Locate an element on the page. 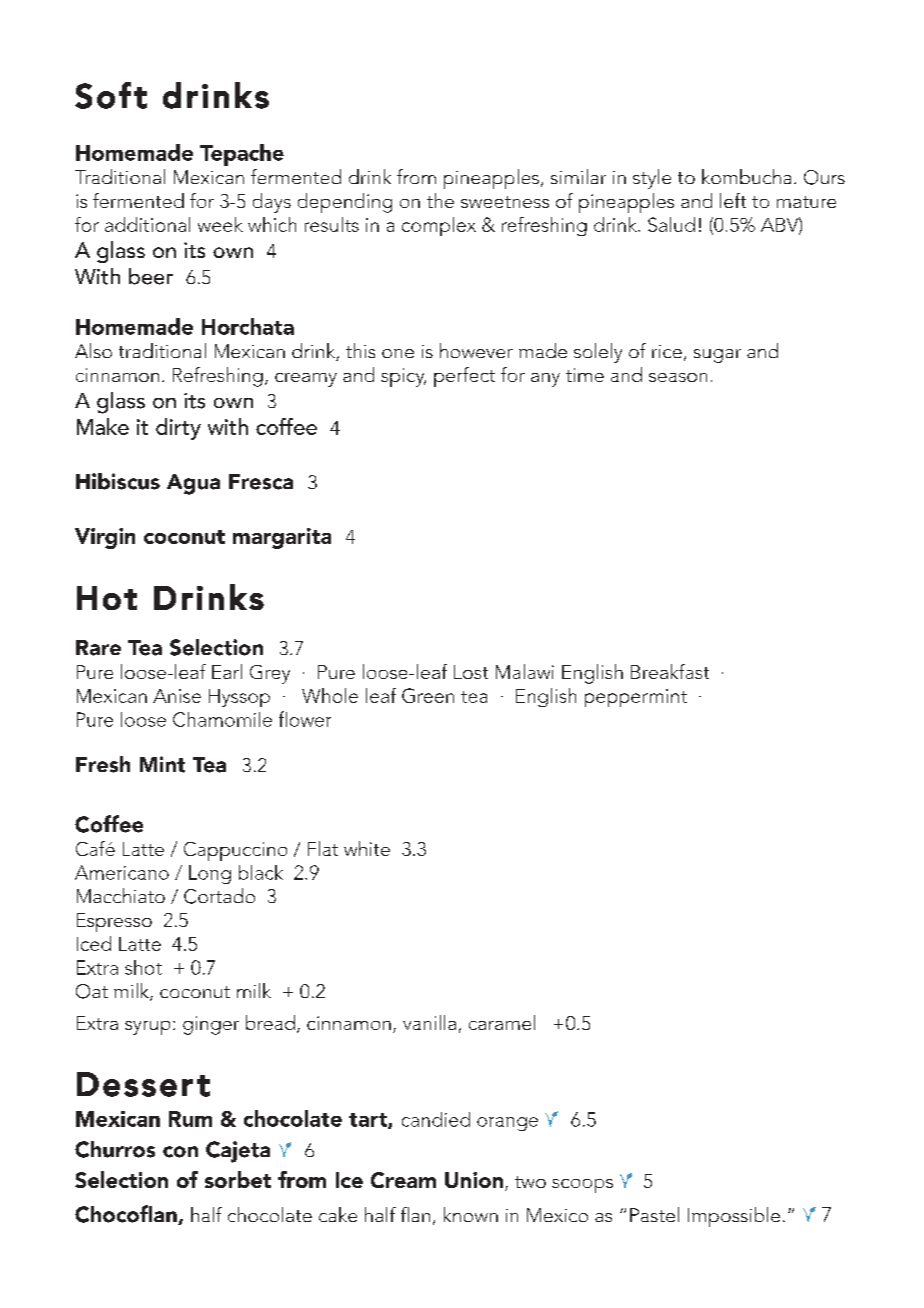 This page has height=1308, width=924. Anise is located at coordinates (177, 696).
